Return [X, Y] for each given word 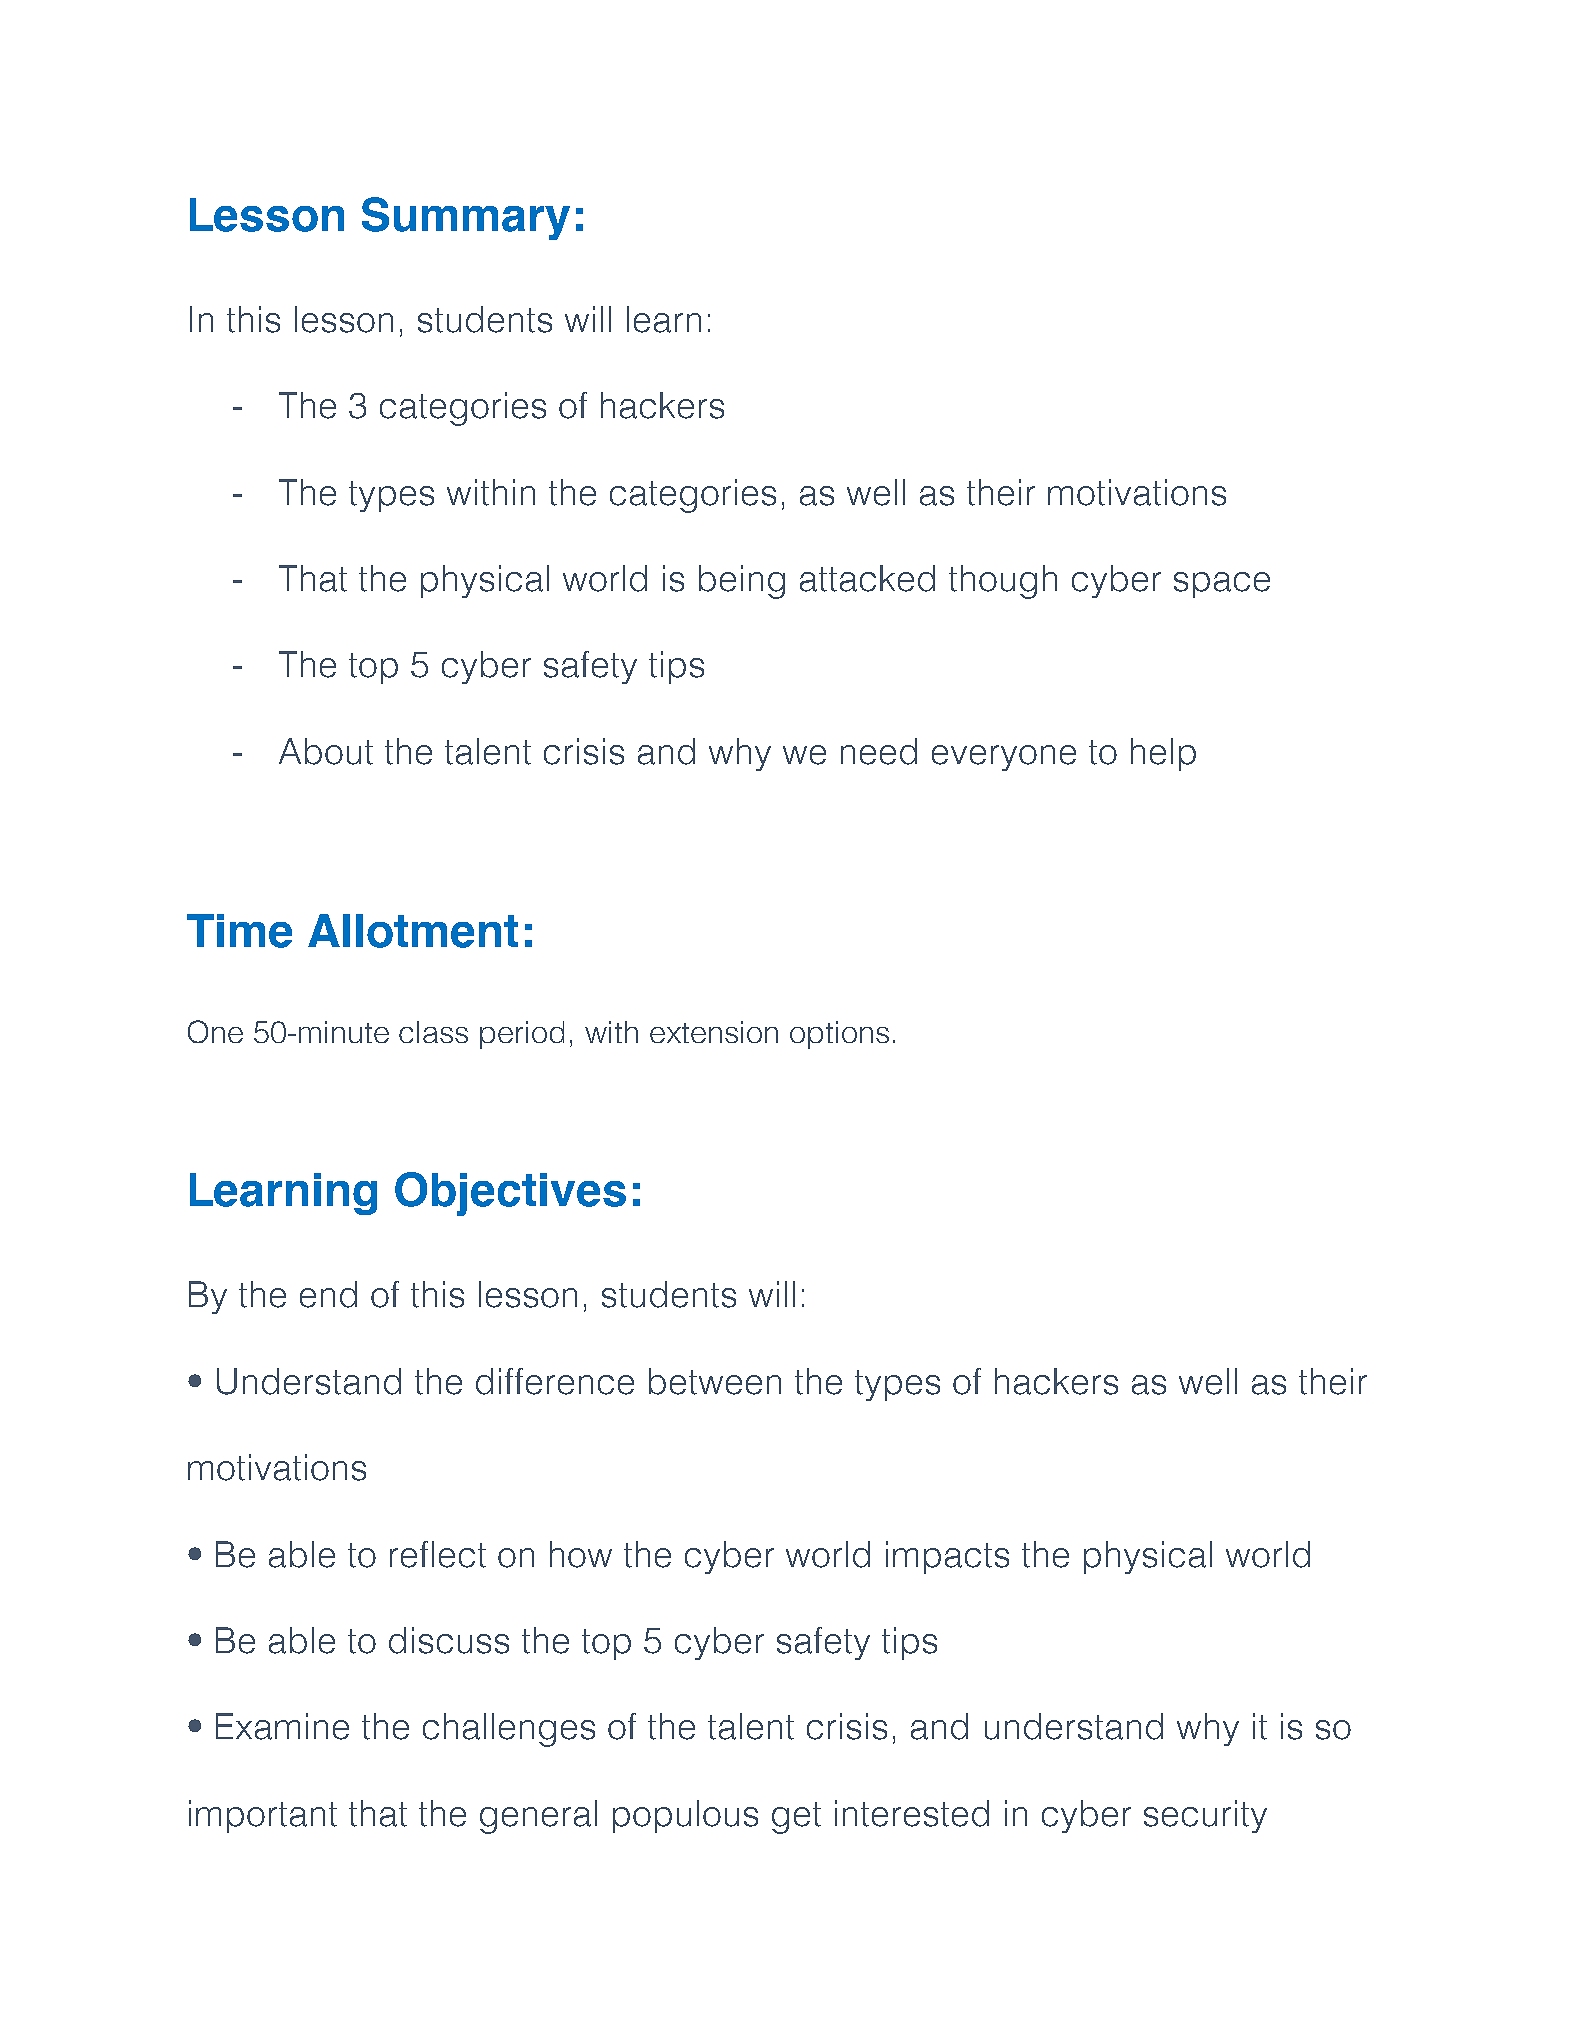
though [1003, 582]
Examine [282, 1726]
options [839, 1035]
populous [685, 1816]
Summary [466, 218]
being [742, 582]
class [433, 1032]
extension [714, 1032]
